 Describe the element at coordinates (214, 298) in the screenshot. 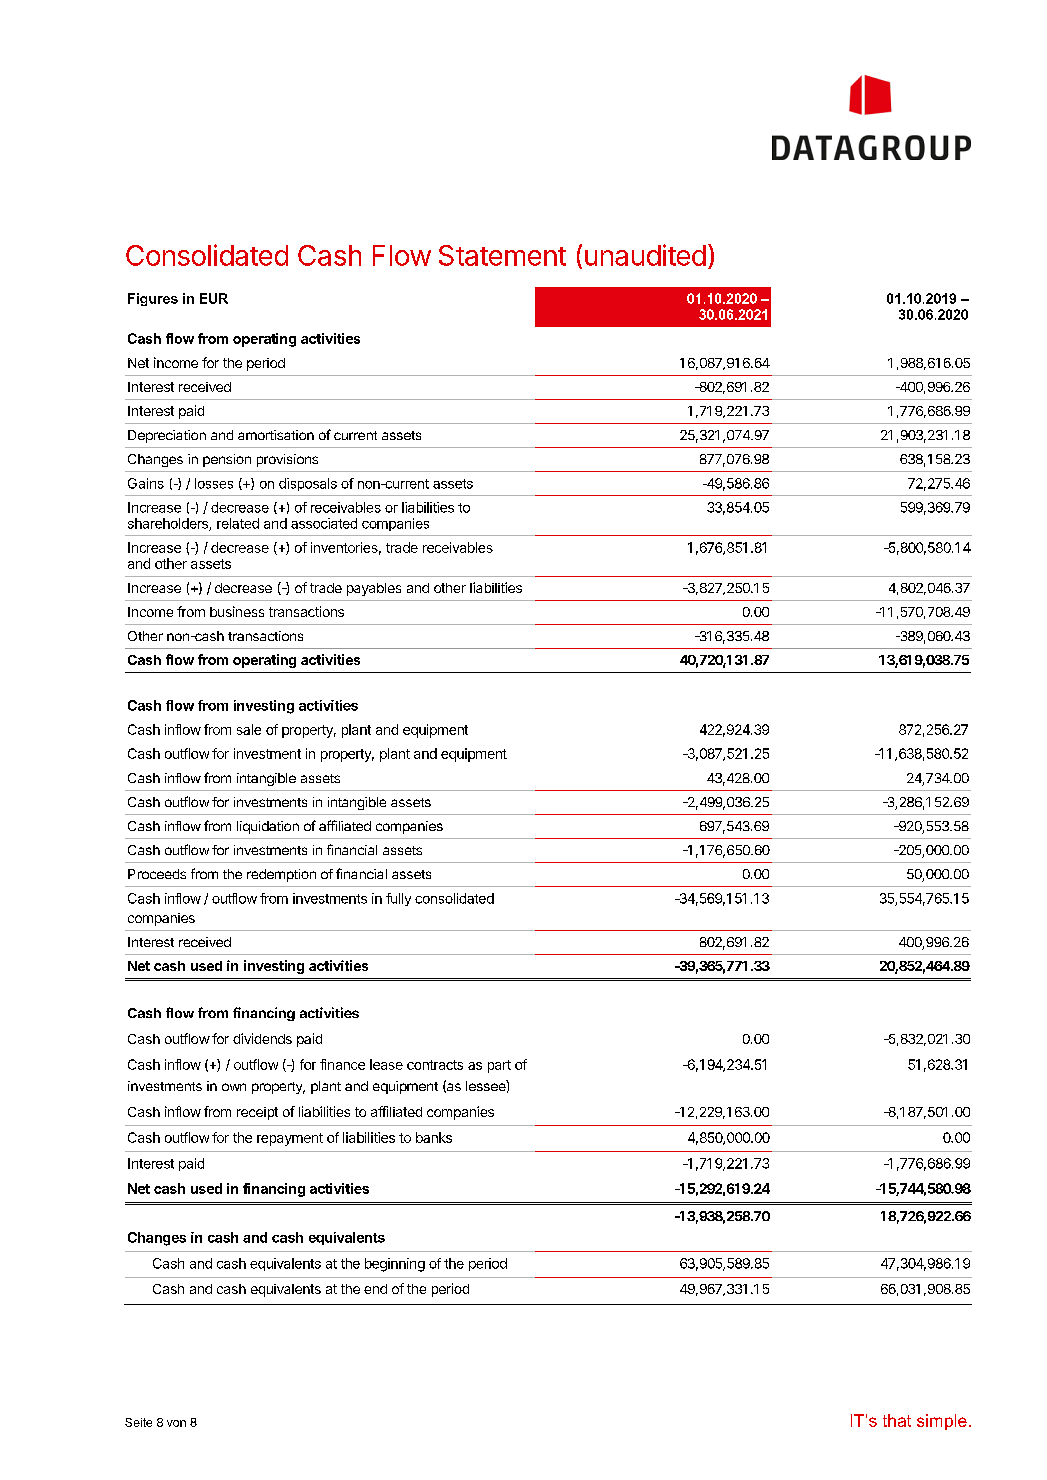

I see `EUR` at that location.
